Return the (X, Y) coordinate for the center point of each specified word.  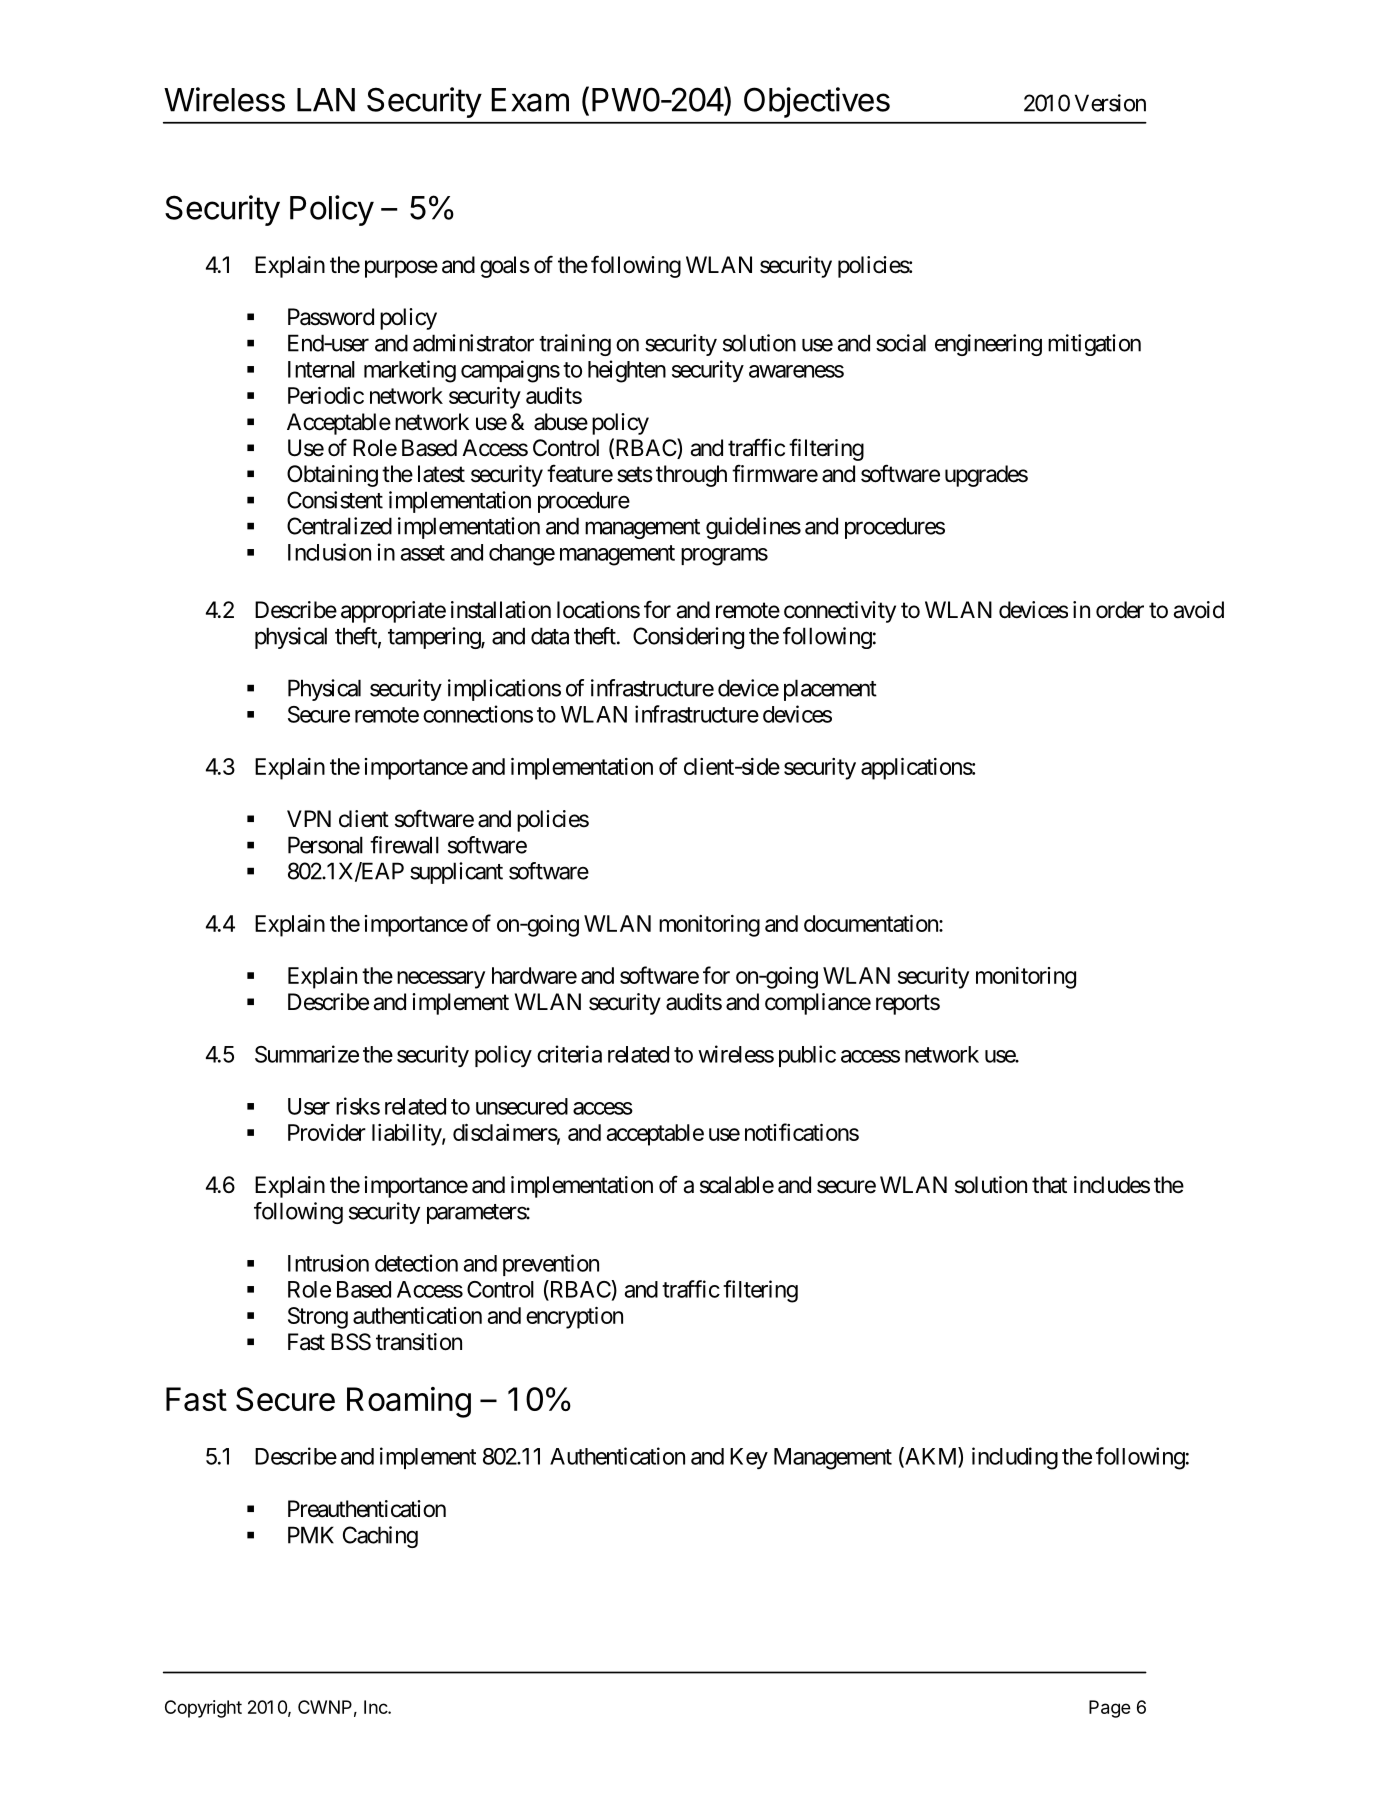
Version (1110, 103)
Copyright (203, 1709)
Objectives (817, 102)
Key (749, 1458)
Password (331, 317)
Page (1110, 1709)
